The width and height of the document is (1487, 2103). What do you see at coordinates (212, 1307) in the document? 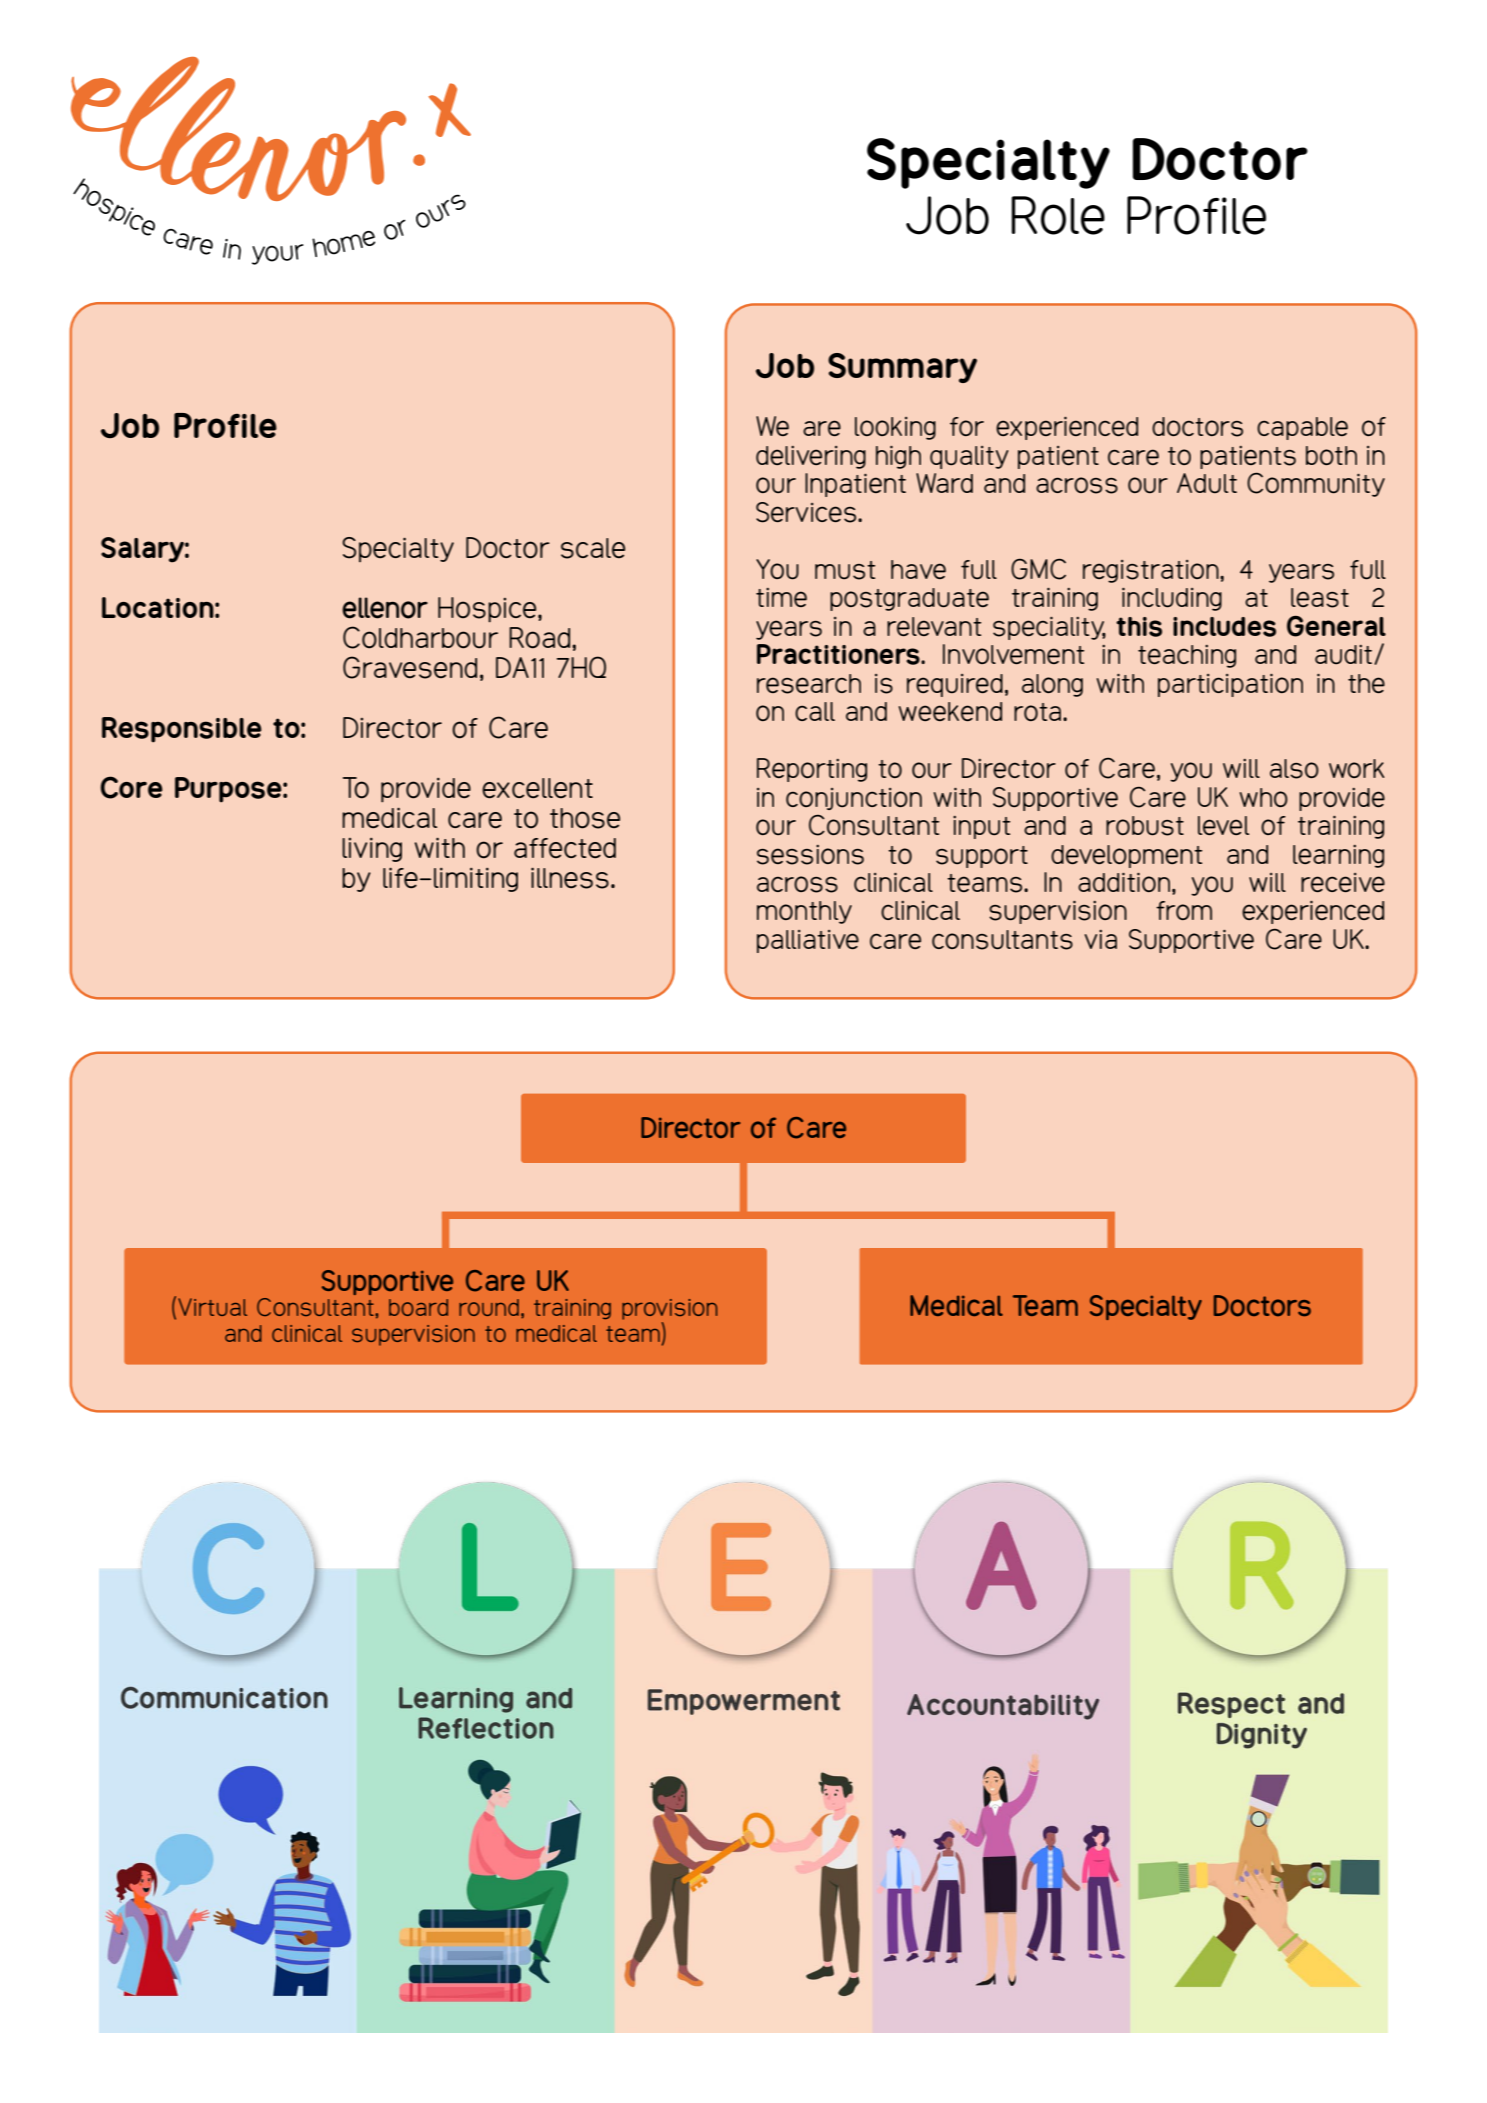
I see `Virtual` at bounding box center [212, 1307].
